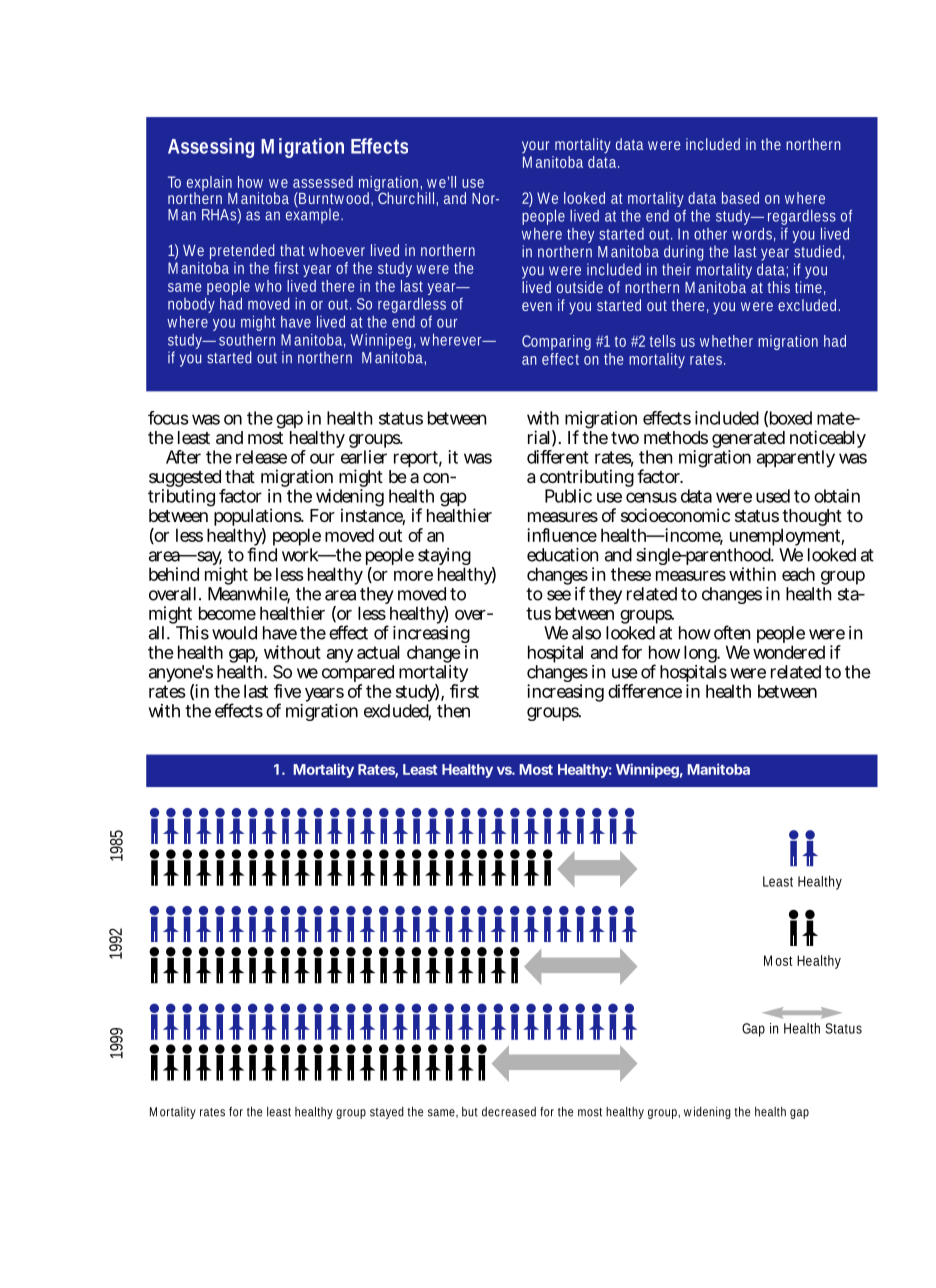 The width and height of the document is (936, 1288). Describe the element at coordinates (740, 198) in the document. I see `based` at that location.
